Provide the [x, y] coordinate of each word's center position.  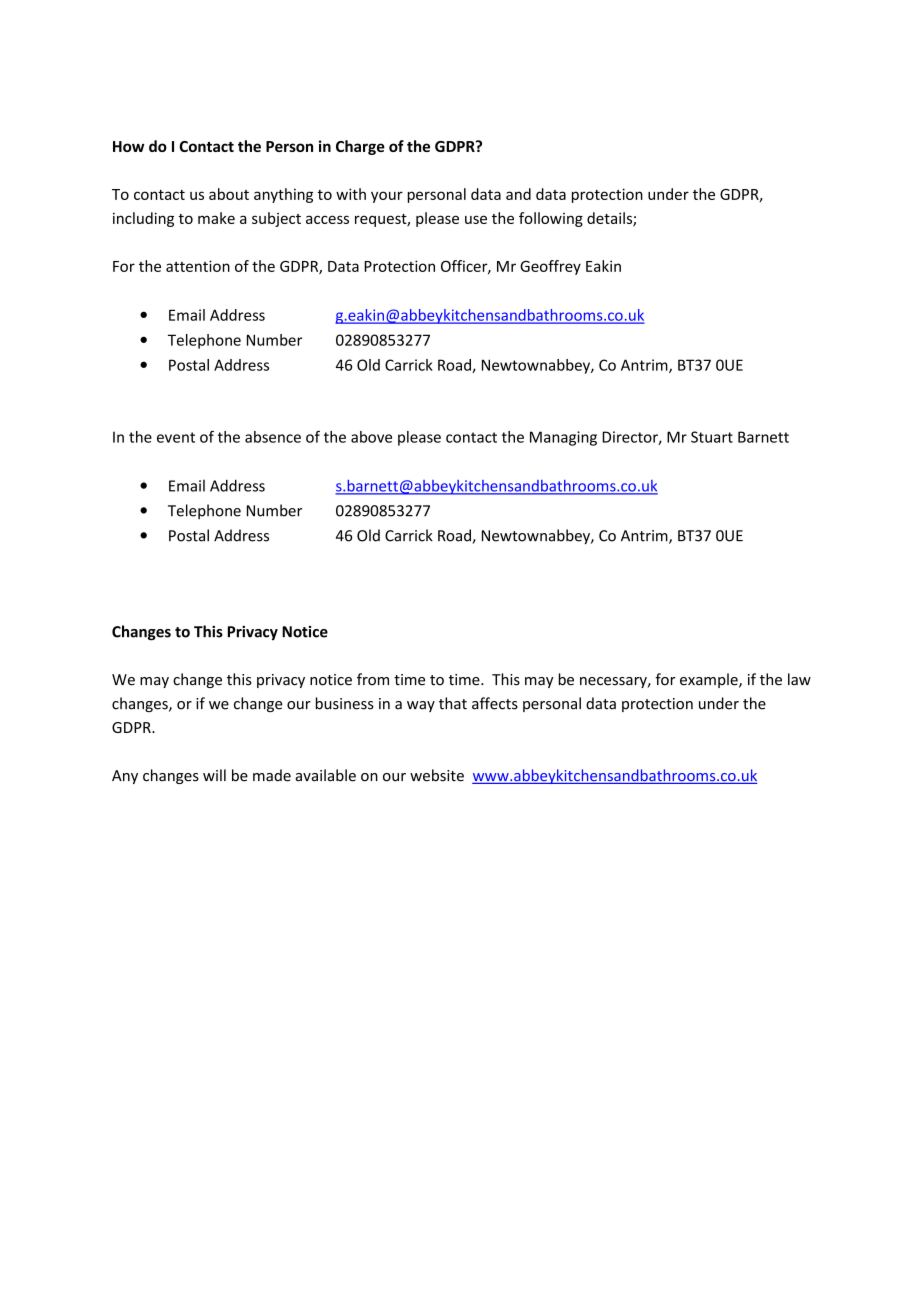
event [176, 437]
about [229, 194]
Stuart [712, 437]
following [551, 219]
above [371, 437]
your [387, 197]
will [214, 775]
